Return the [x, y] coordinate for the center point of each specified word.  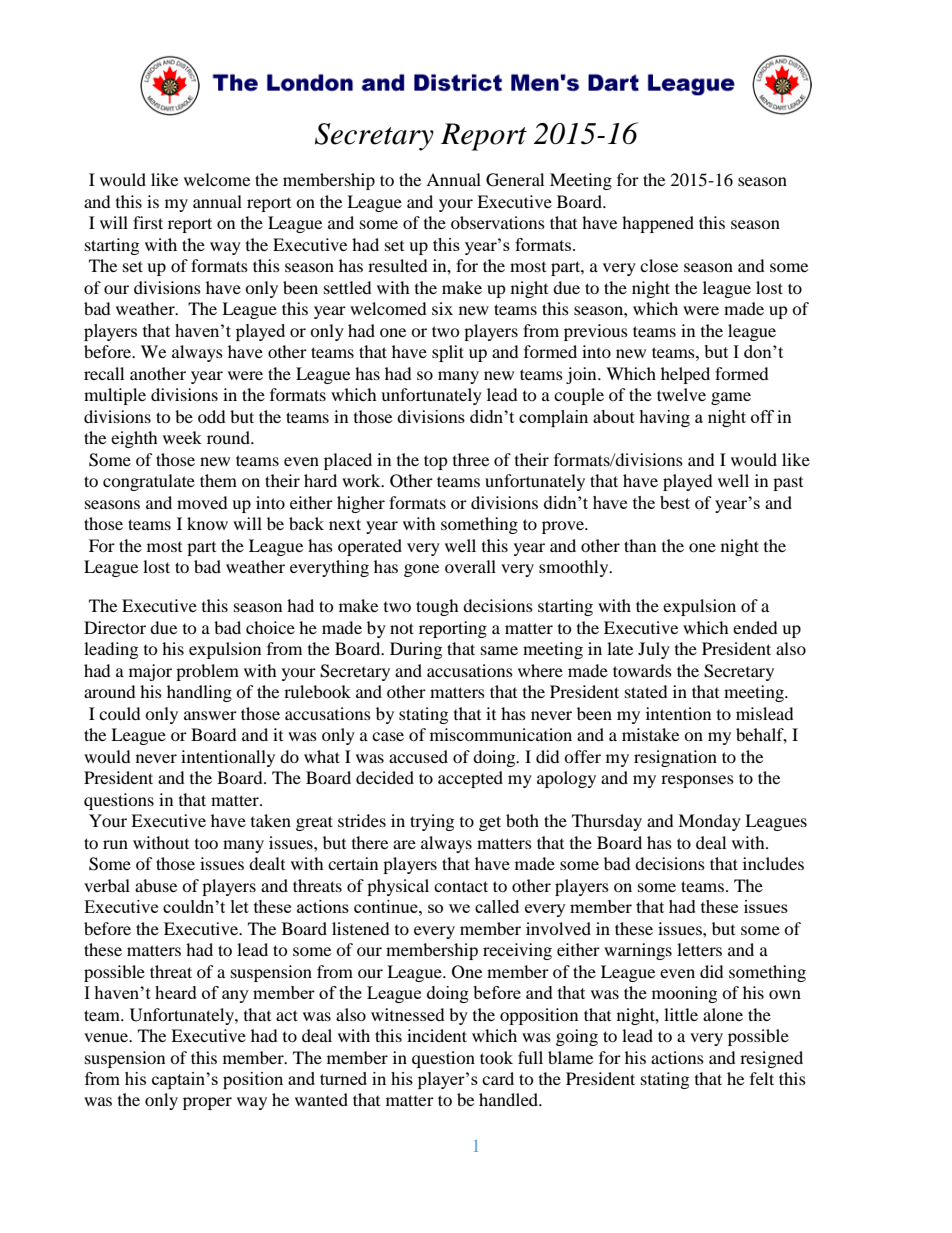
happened [658, 224]
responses [697, 781]
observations [498, 222]
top [436, 462]
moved [202, 502]
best [675, 502]
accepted [470, 779]
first [148, 222]
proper [207, 1103]
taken [271, 820]
